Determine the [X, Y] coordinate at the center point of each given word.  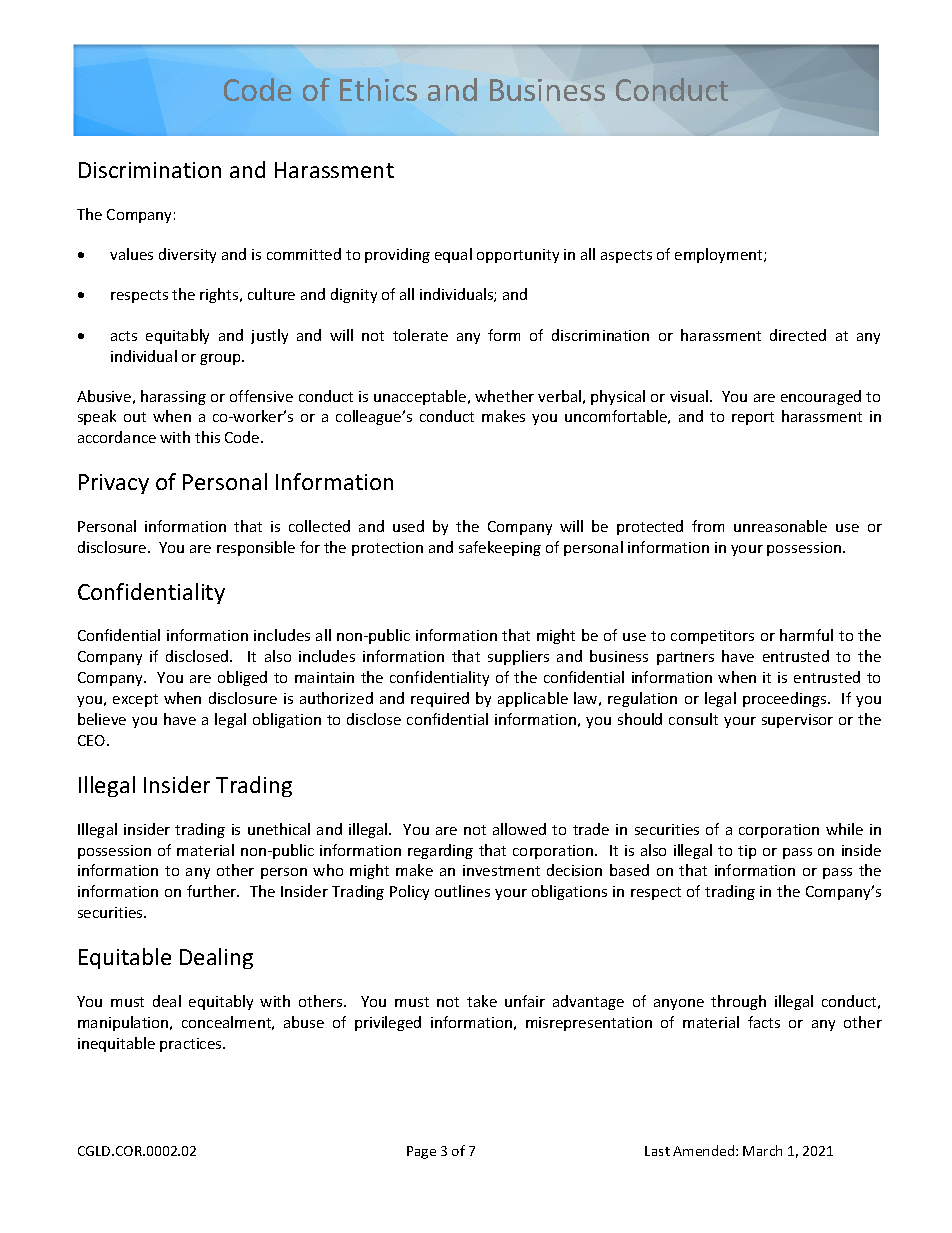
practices [192, 1045]
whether [504, 396]
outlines [462, 891]
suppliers [518, 657]
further [213, 891]
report [753, 418]
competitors [712, 637]
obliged [242, 678]
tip [747, 852]
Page [421, 1152]
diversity [187, 255]
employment [720, 255]
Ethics [378, 89]
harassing [173, 397]
